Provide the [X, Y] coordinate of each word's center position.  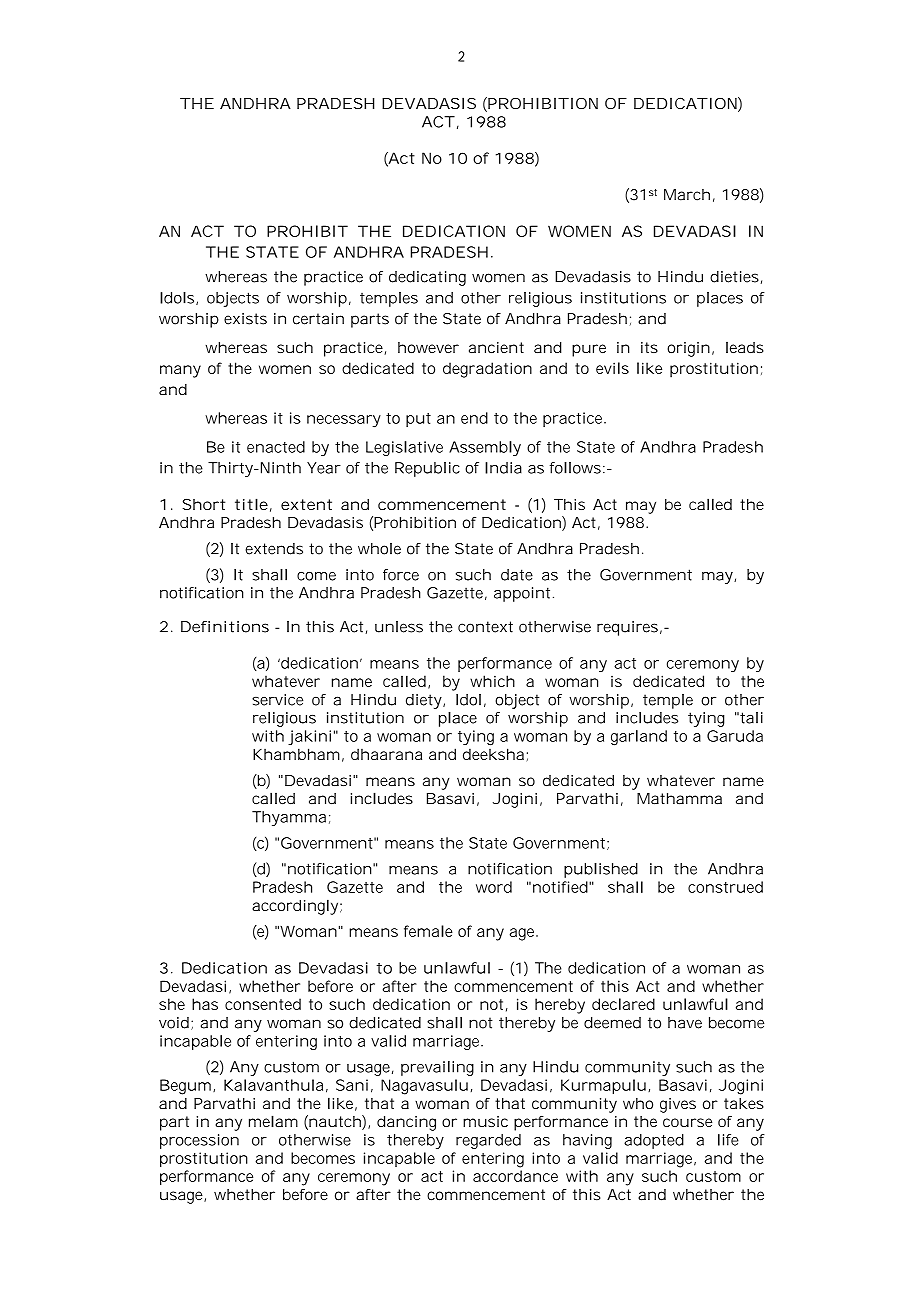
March [687, 195]
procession [199, 1141]
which [492, 681]
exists [245, 319]
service [277, 700]
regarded [488, 1141]
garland [639, 737]
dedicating [427, 278]
